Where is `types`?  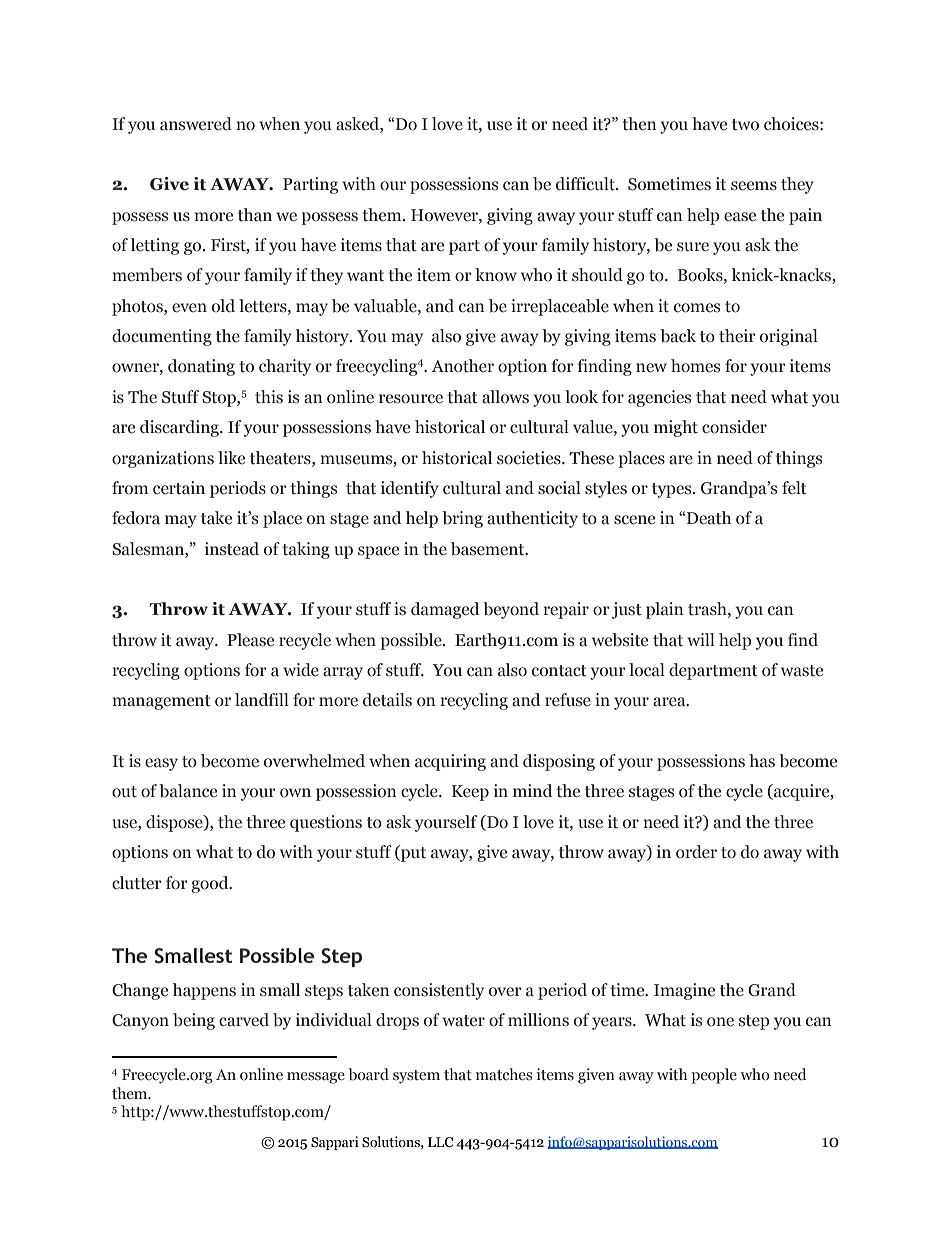 types is located at coordinates (673, 490).
